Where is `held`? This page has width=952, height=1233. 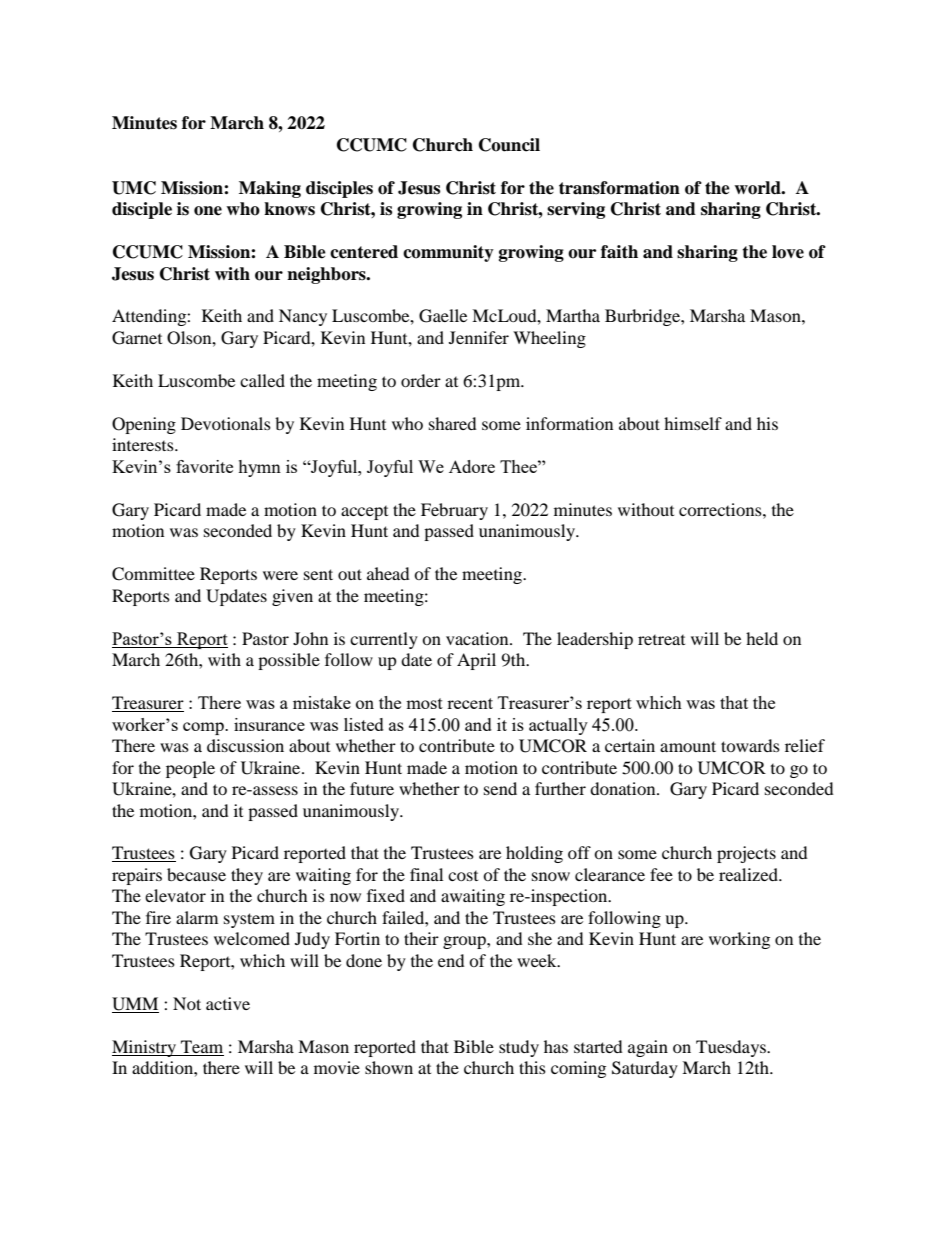 held is located at coordinates (762, 638).
